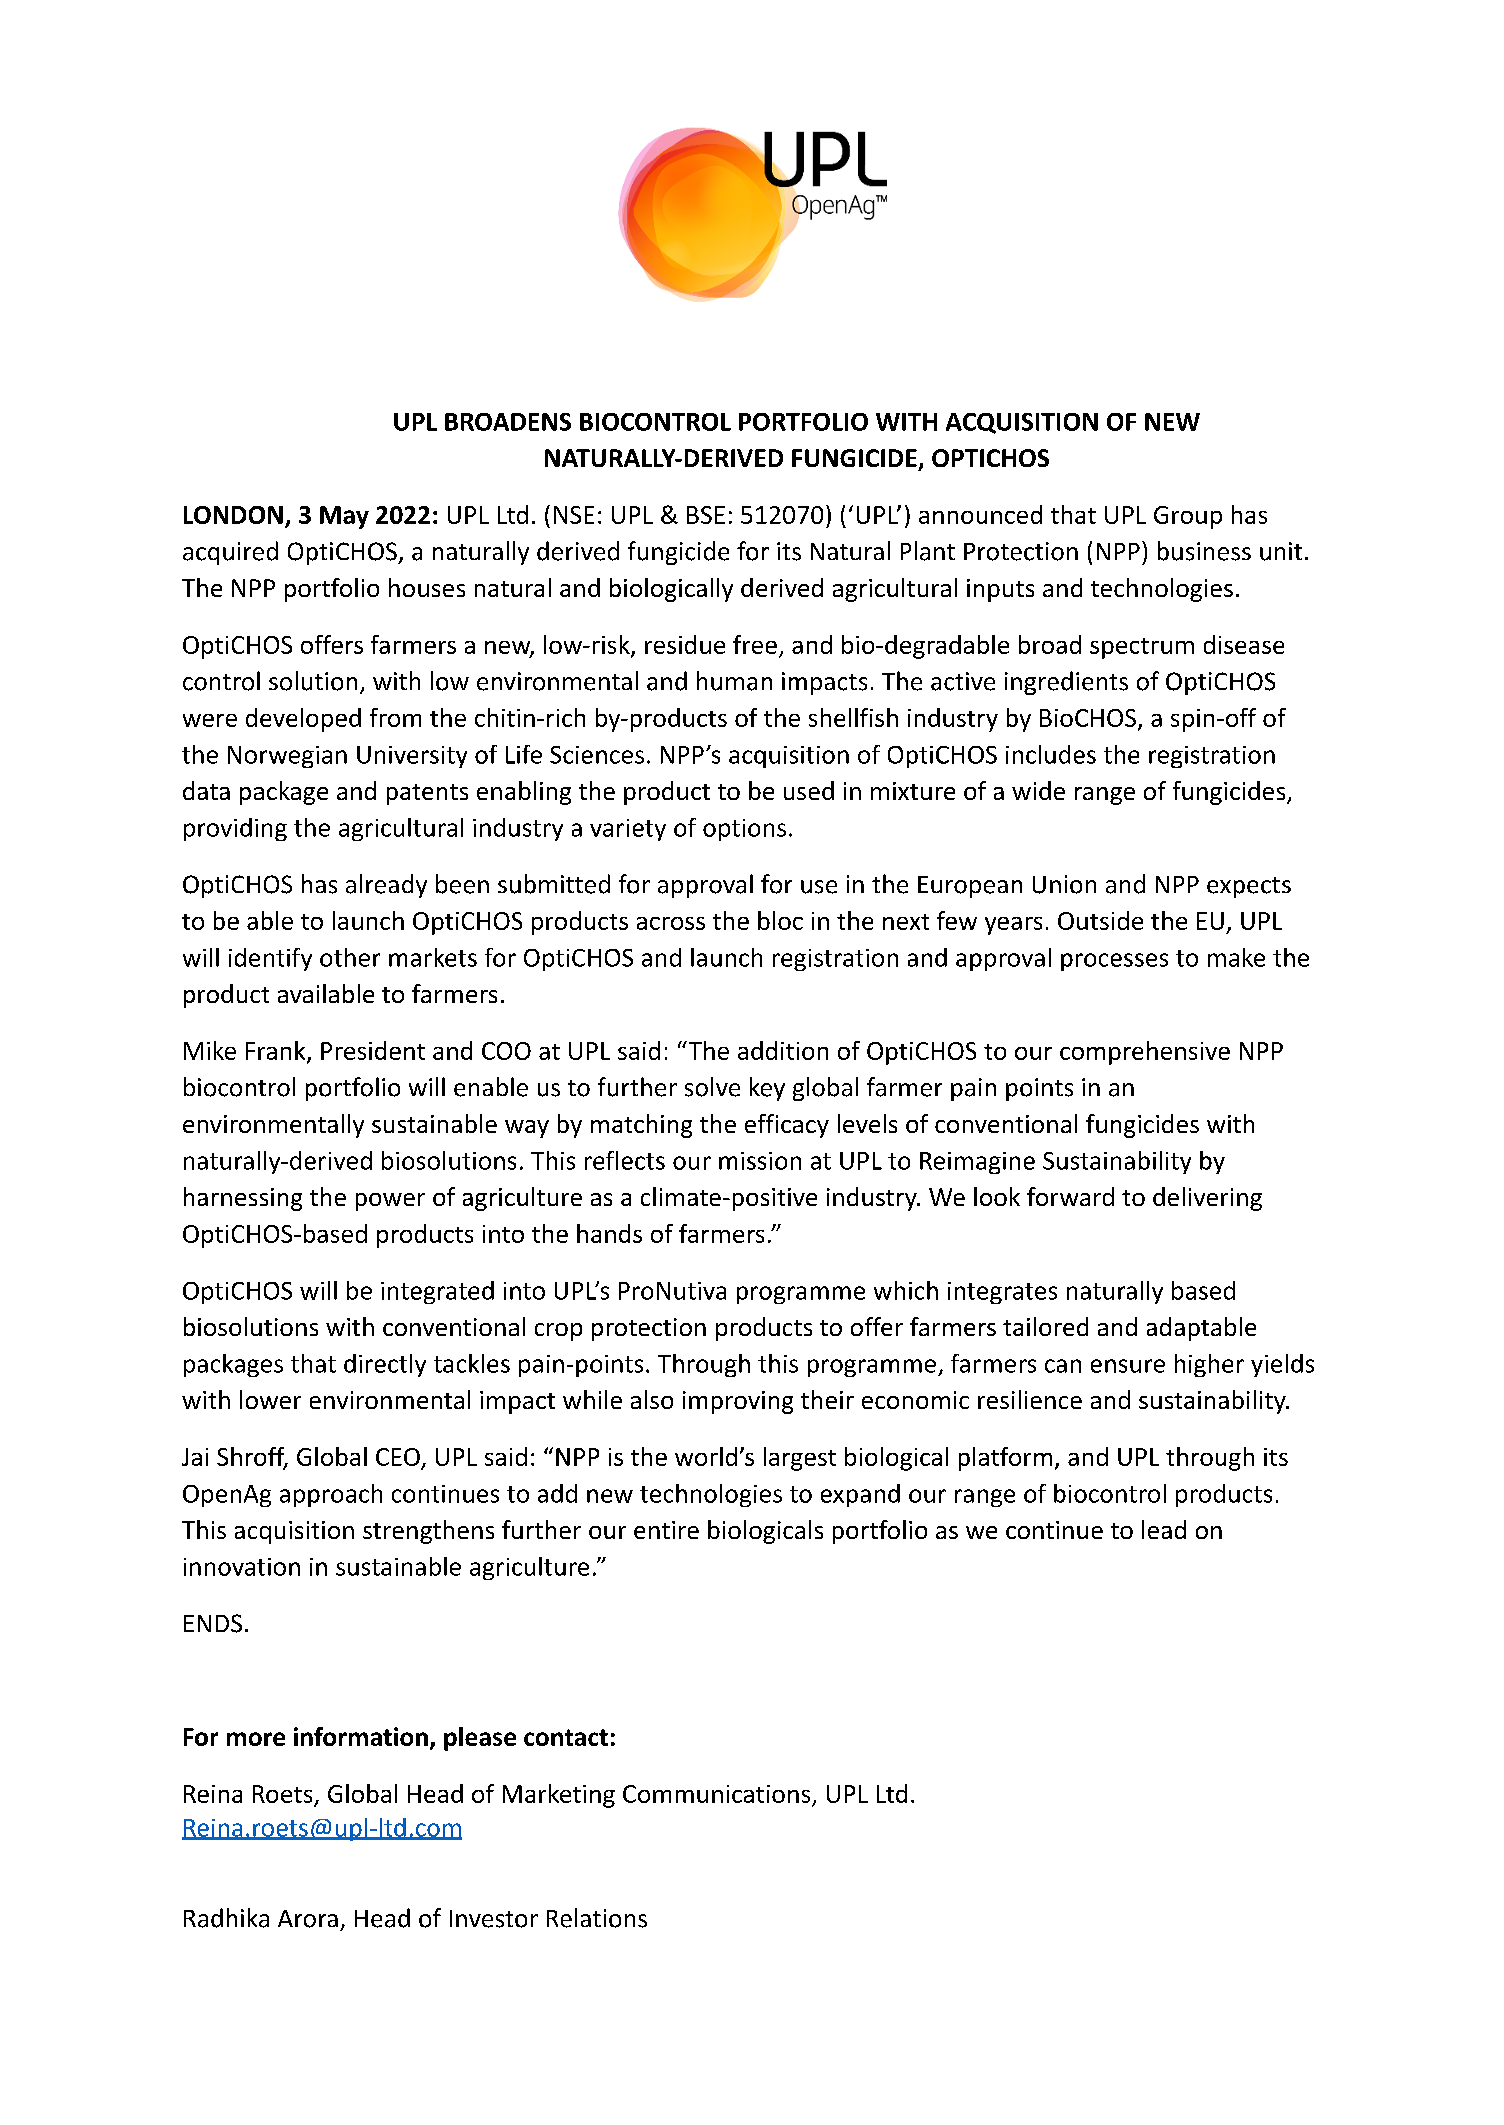 This image has height=2125, width=1504. What do you see at coordinates (386, 886) in the image?
I see `already` at bounding box center [386, 886].
